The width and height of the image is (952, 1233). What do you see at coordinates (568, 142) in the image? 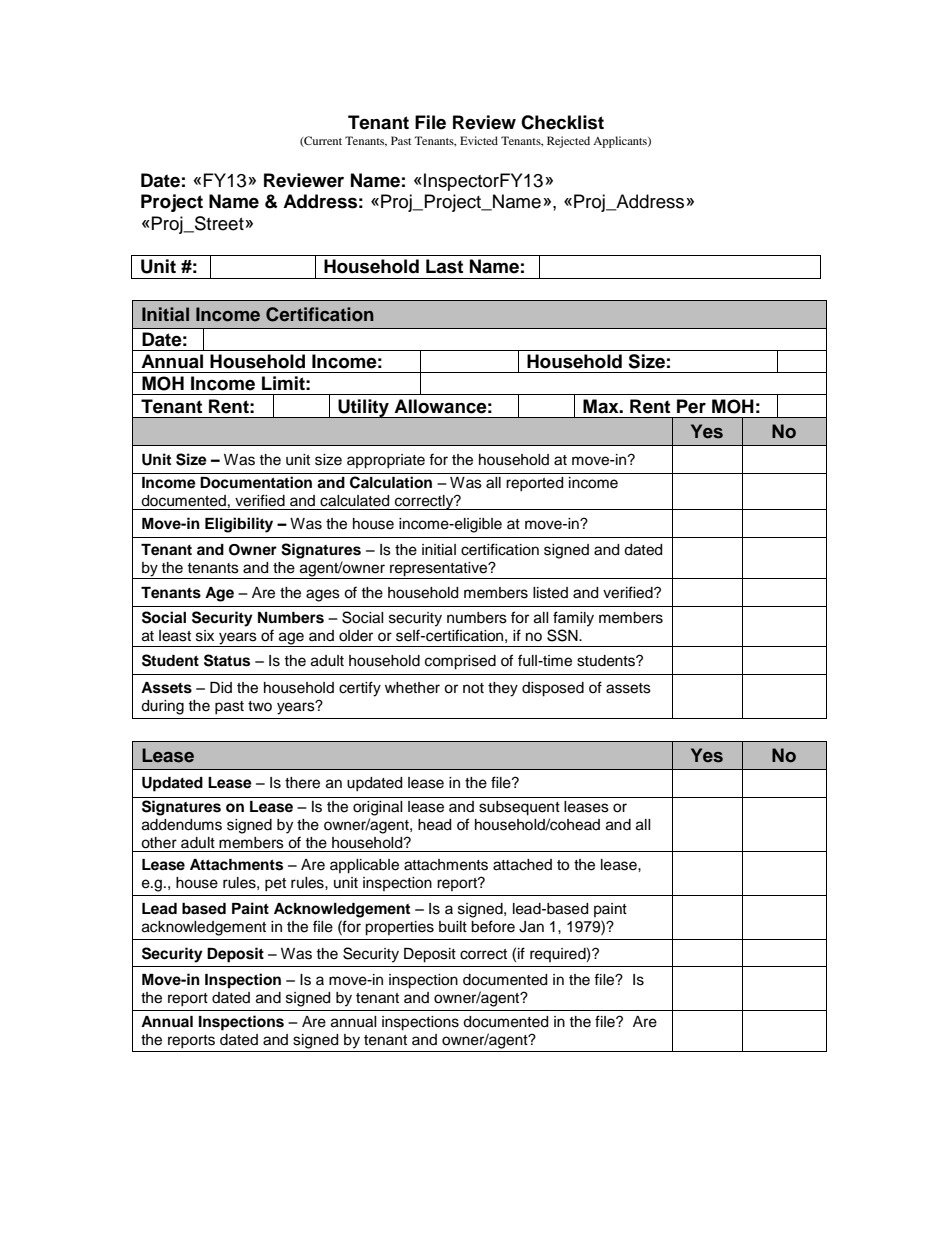
I see `Rejected` at bounding box center [568, 142].
